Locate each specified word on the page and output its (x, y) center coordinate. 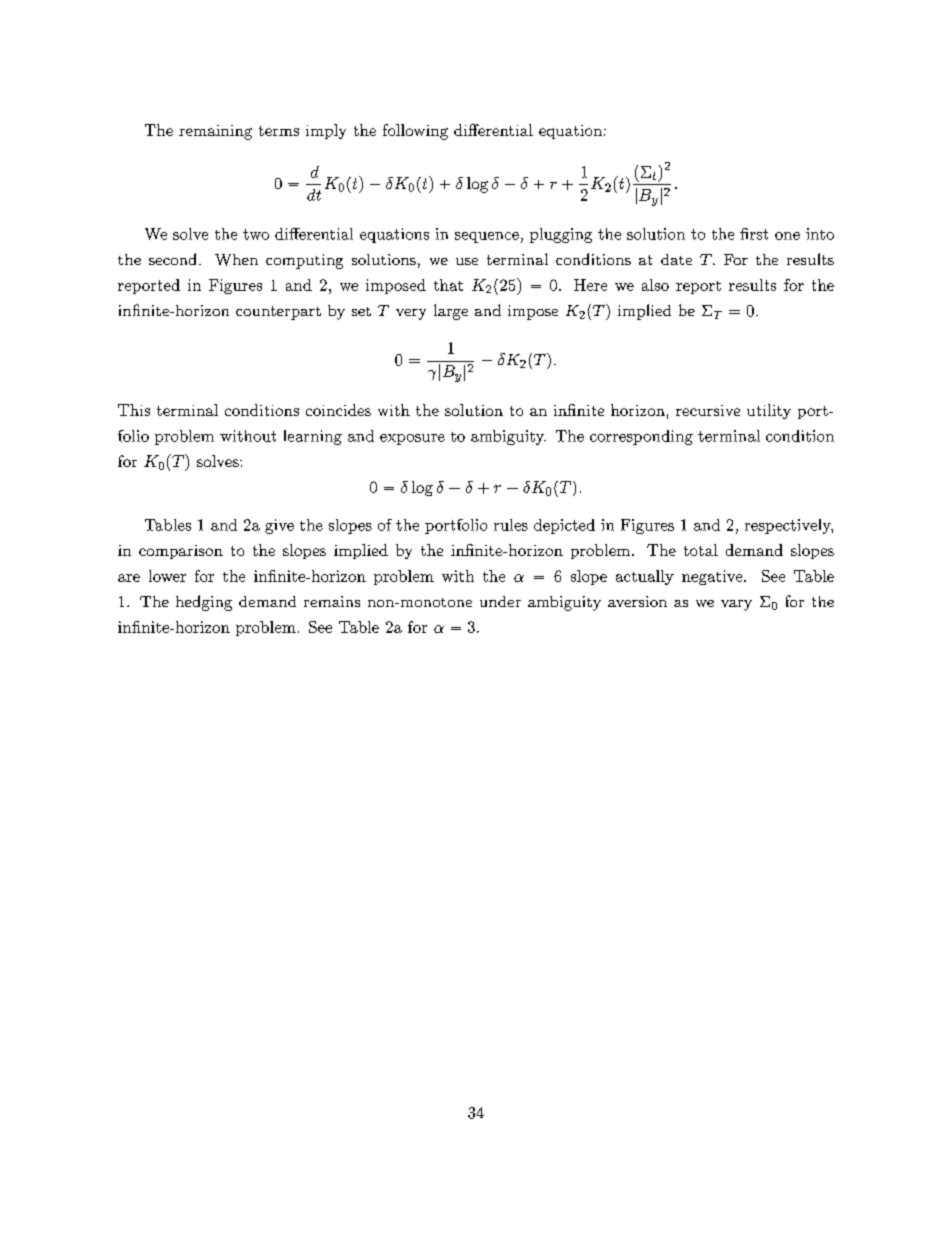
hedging (204, 603)
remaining (215, 132)
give (279, 526)
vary (736, 605)
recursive (708, 410)
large (451, 312)
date (676, 259)
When (236, 260)
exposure (412, 439)
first (754, 234)
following (415, 132)
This (134, 410)
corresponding (641, 437)
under (500, 601)
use (467, 261)
